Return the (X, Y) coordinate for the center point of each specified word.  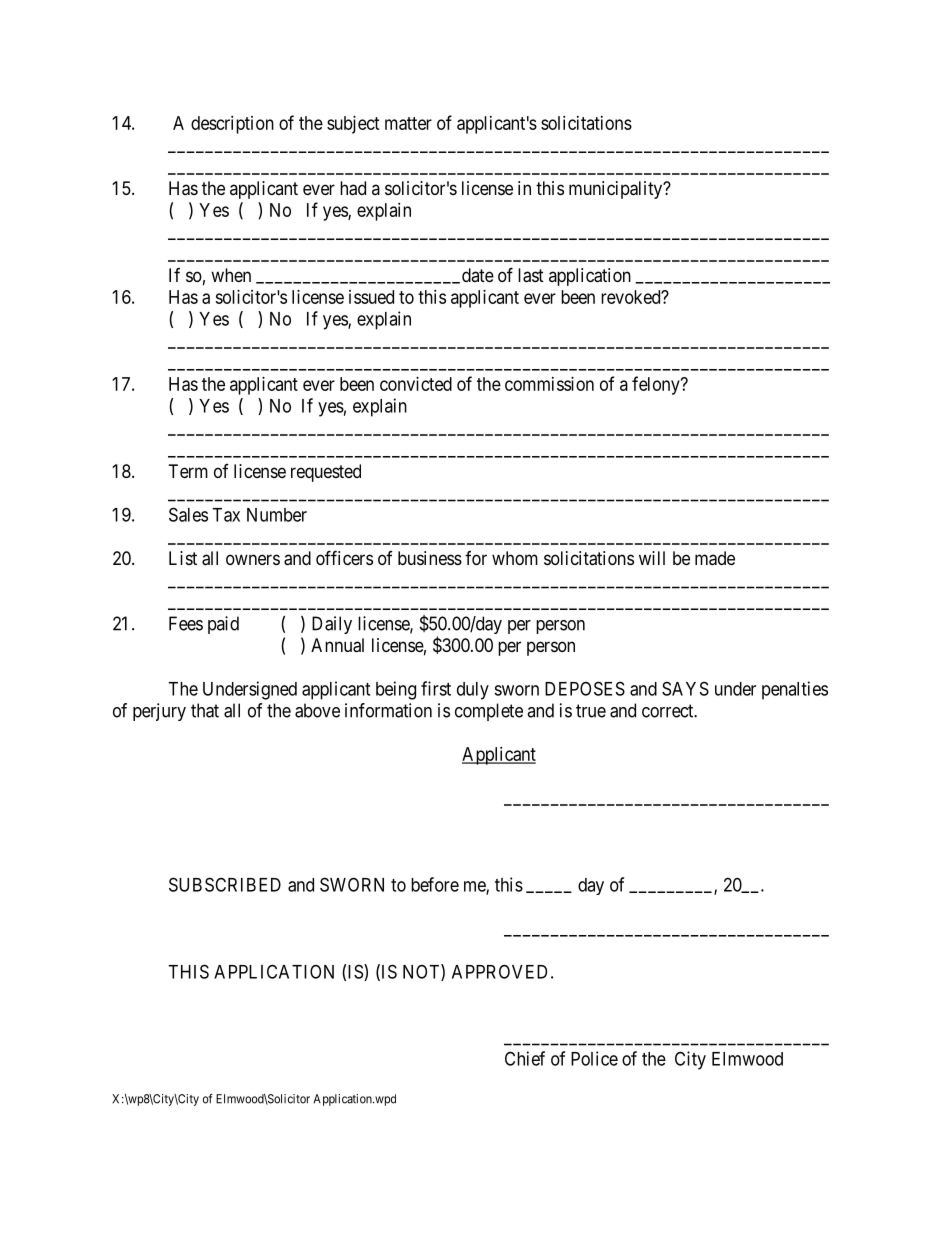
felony (657, 385)
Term (188, 471)
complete (489, 712)
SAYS (685, 688)
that (205, 710)
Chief (525, 1058)
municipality (617, 190)
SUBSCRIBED (225, 884)
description (232, 125)
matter (408, 123)
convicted (416, 384)
